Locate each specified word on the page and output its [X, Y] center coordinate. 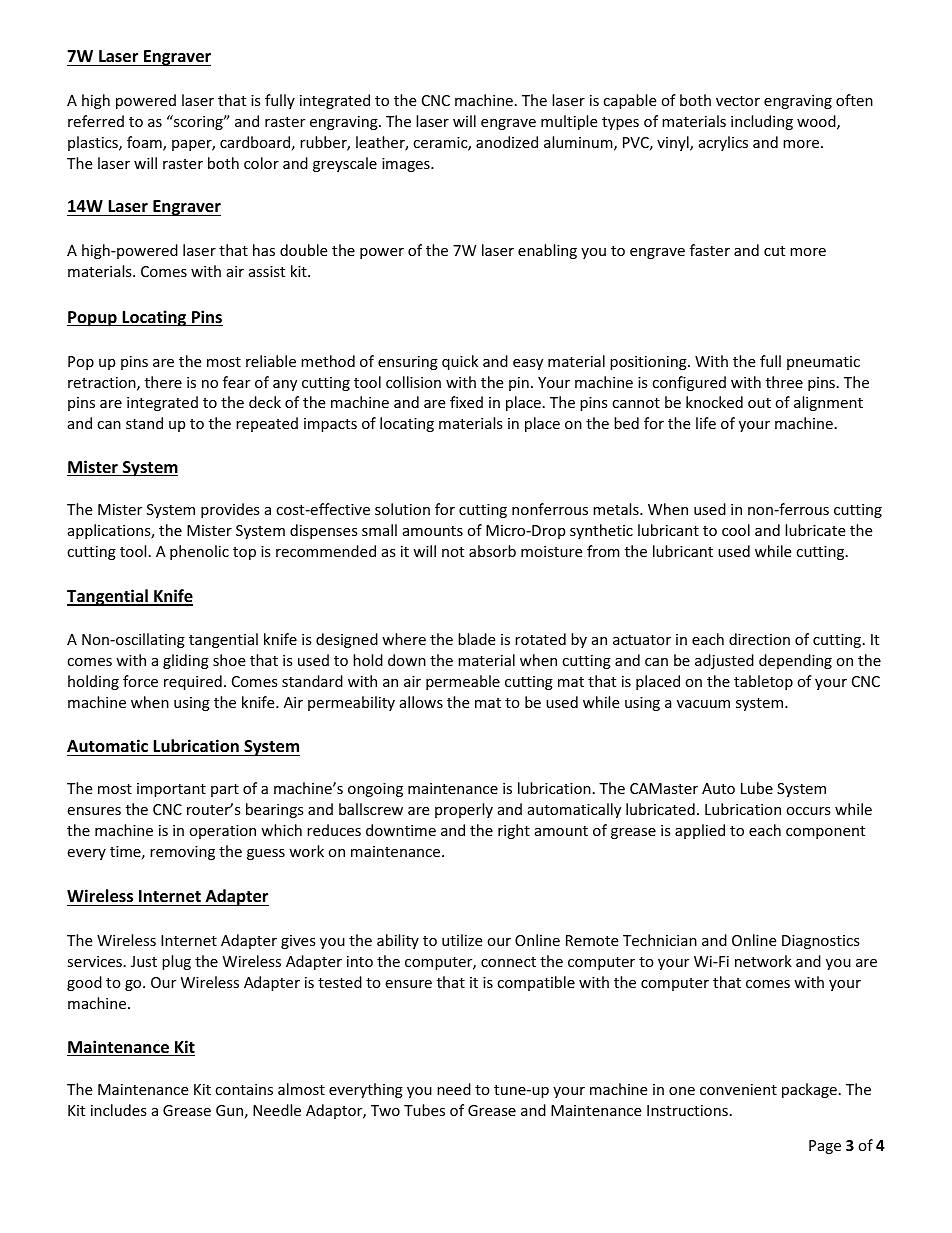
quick [460, 362]
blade [476, 639]
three [784, 382]
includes [119, 1110]
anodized [507, 142]
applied [700, 831]
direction [759, 639]
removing [182, 853]
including [762, 122]
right [514, 831]
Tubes [424, 1110]
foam [145, 143]
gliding [186, 661]
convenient [738, 1089]
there [163, 382]
